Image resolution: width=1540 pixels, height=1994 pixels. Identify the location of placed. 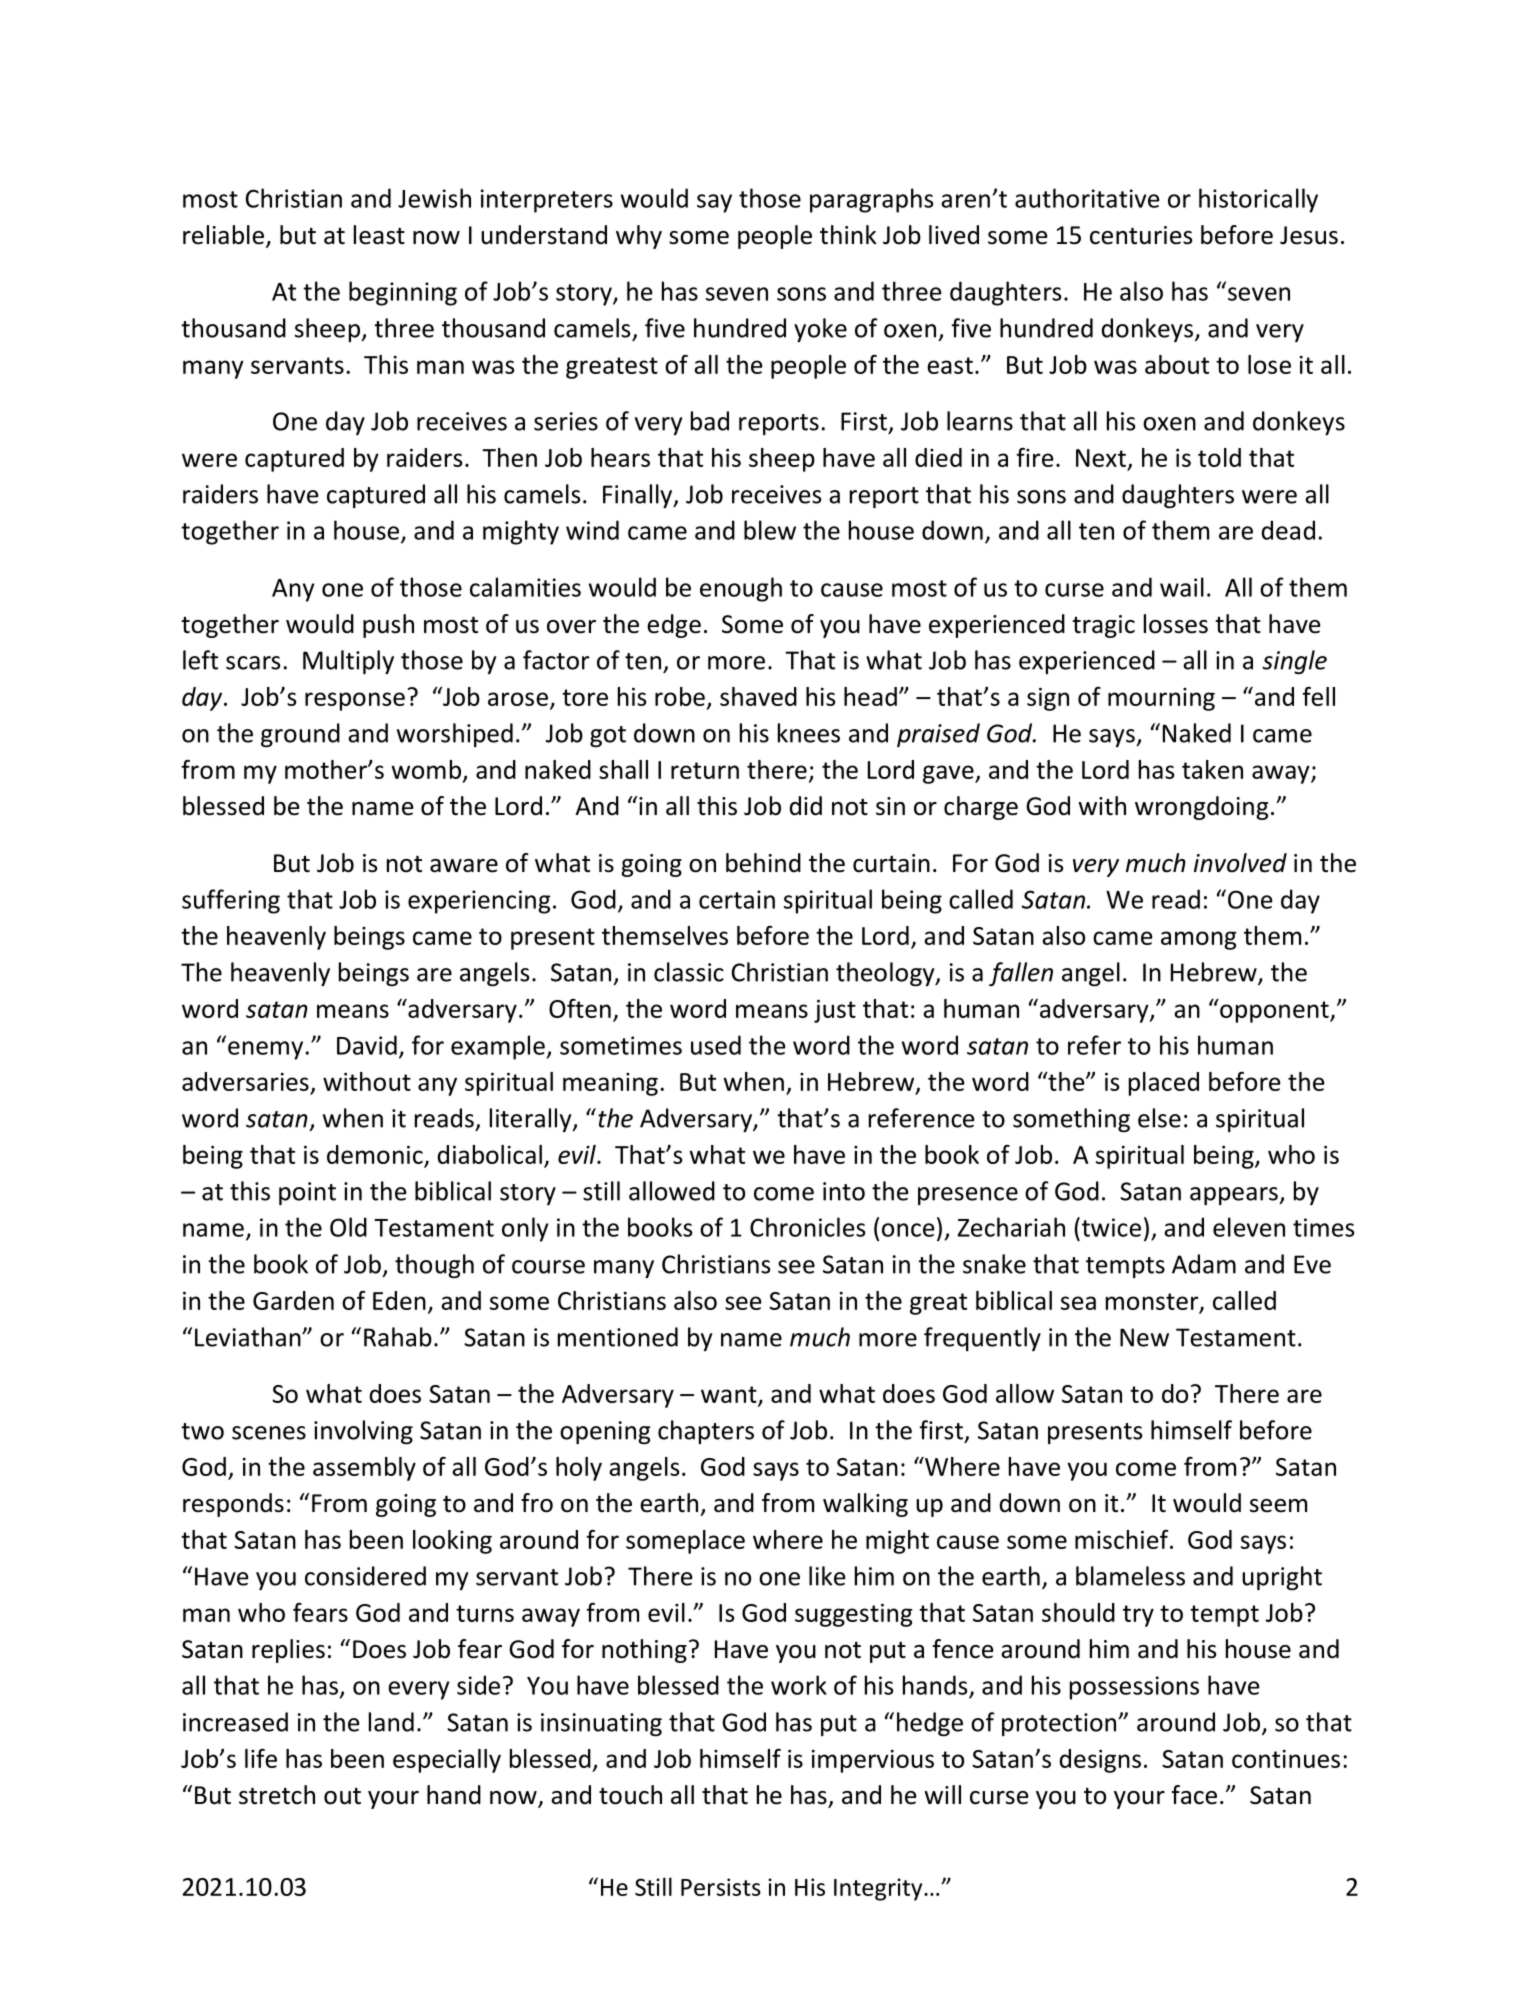
(1164, 1084).
